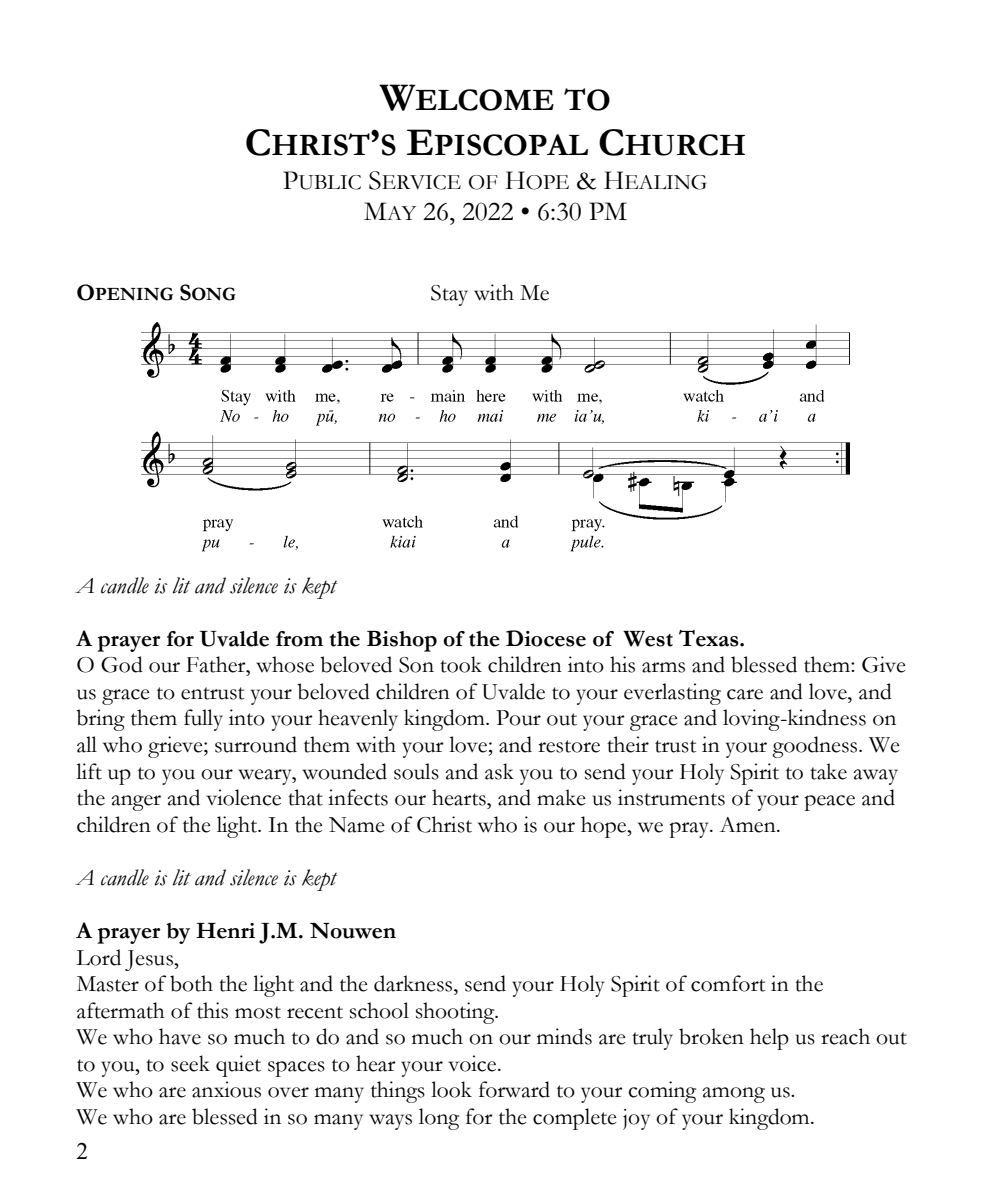  I want to click on West, so click(648, 639).
